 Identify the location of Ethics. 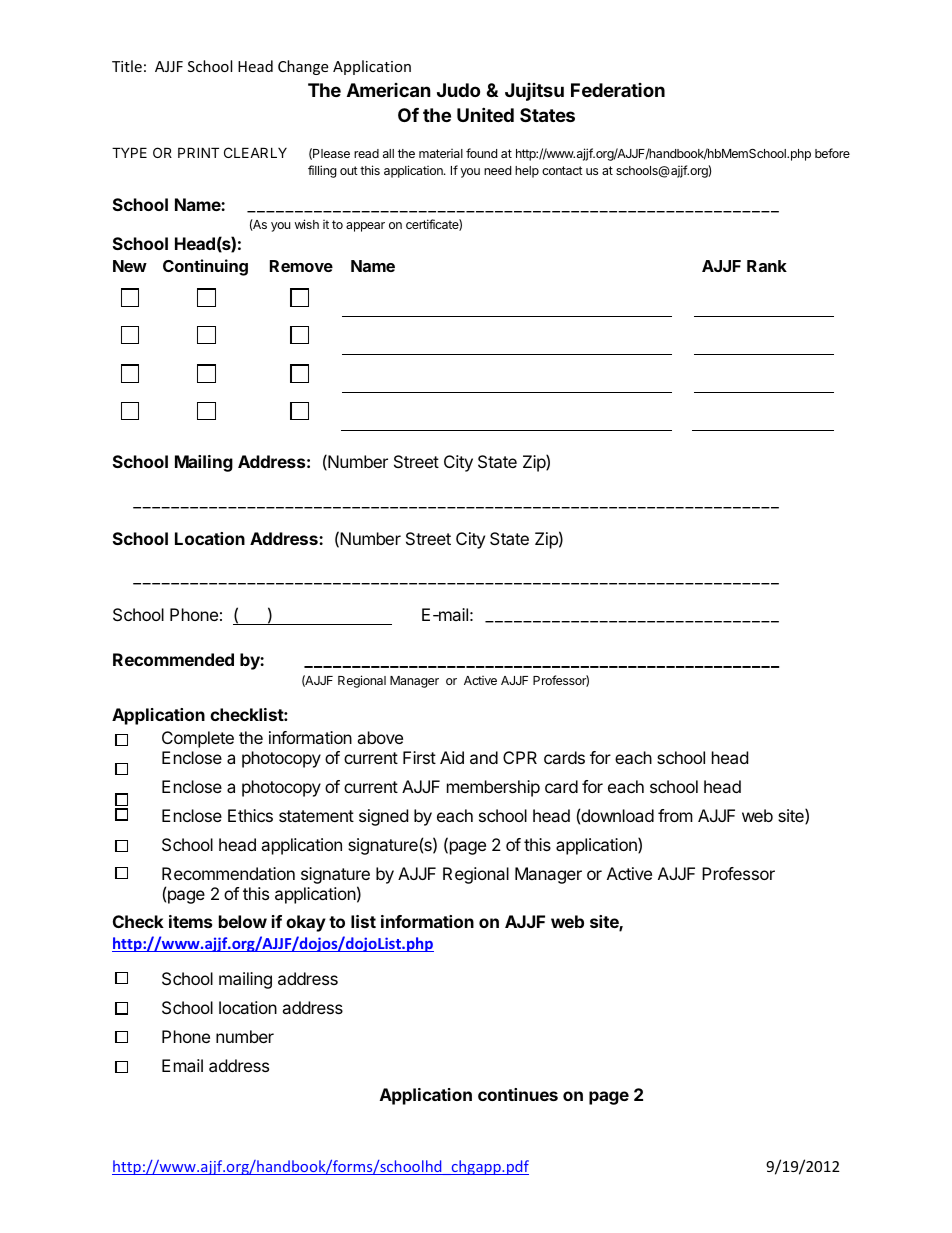
(250, 815).
